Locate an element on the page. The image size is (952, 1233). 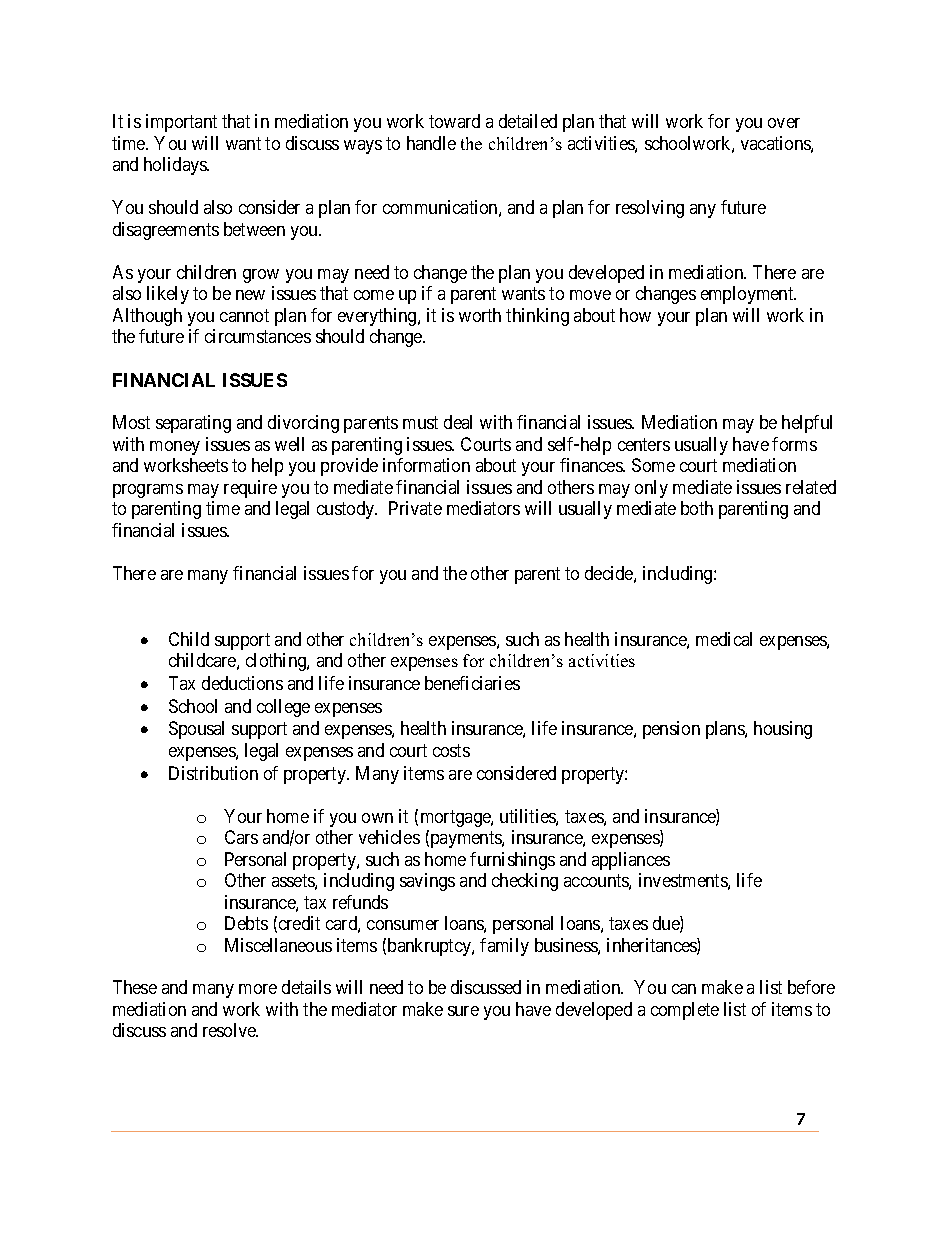
Private is located at coordinates (415, 508).
